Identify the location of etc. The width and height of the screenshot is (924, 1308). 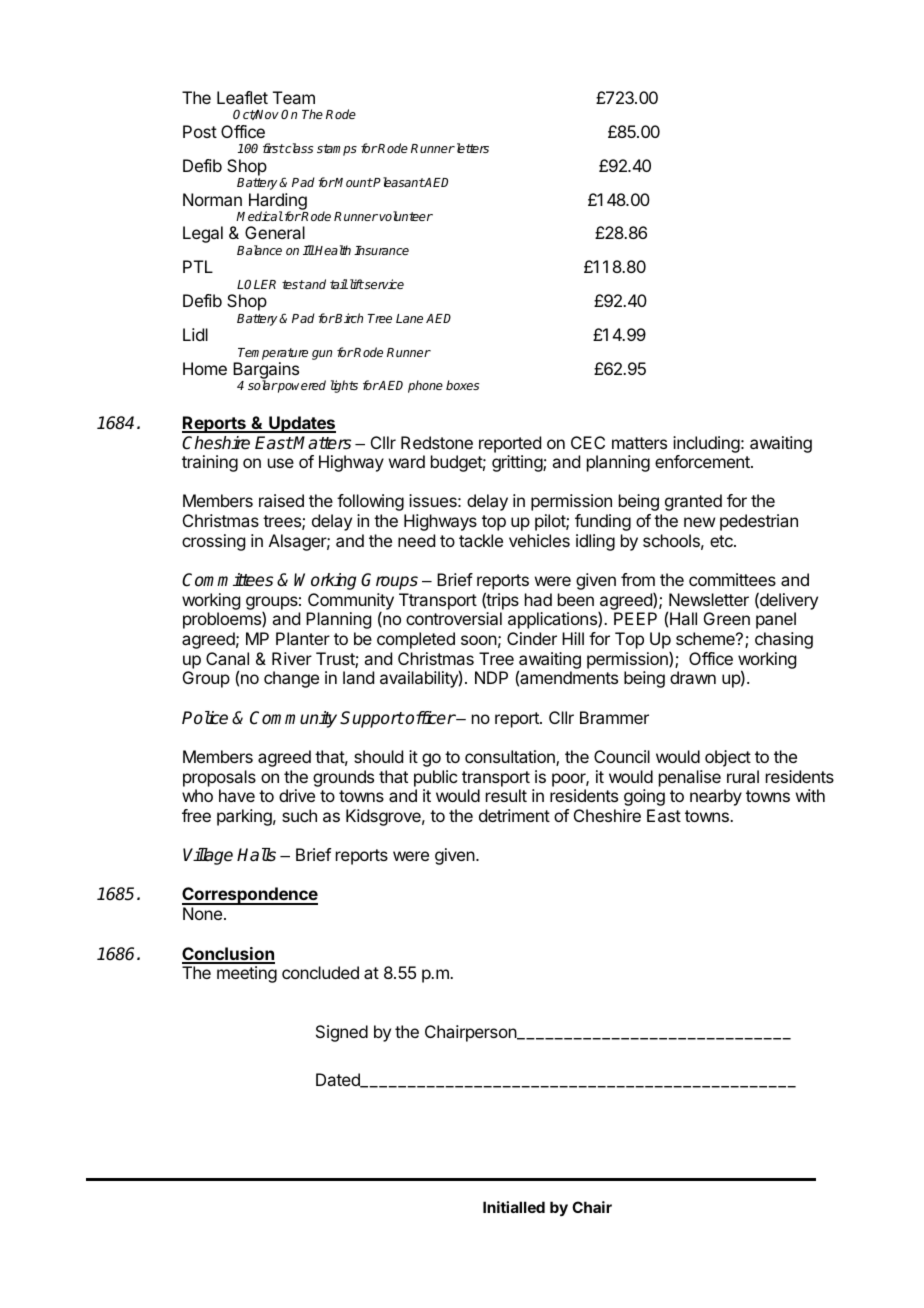
(722, 541).
